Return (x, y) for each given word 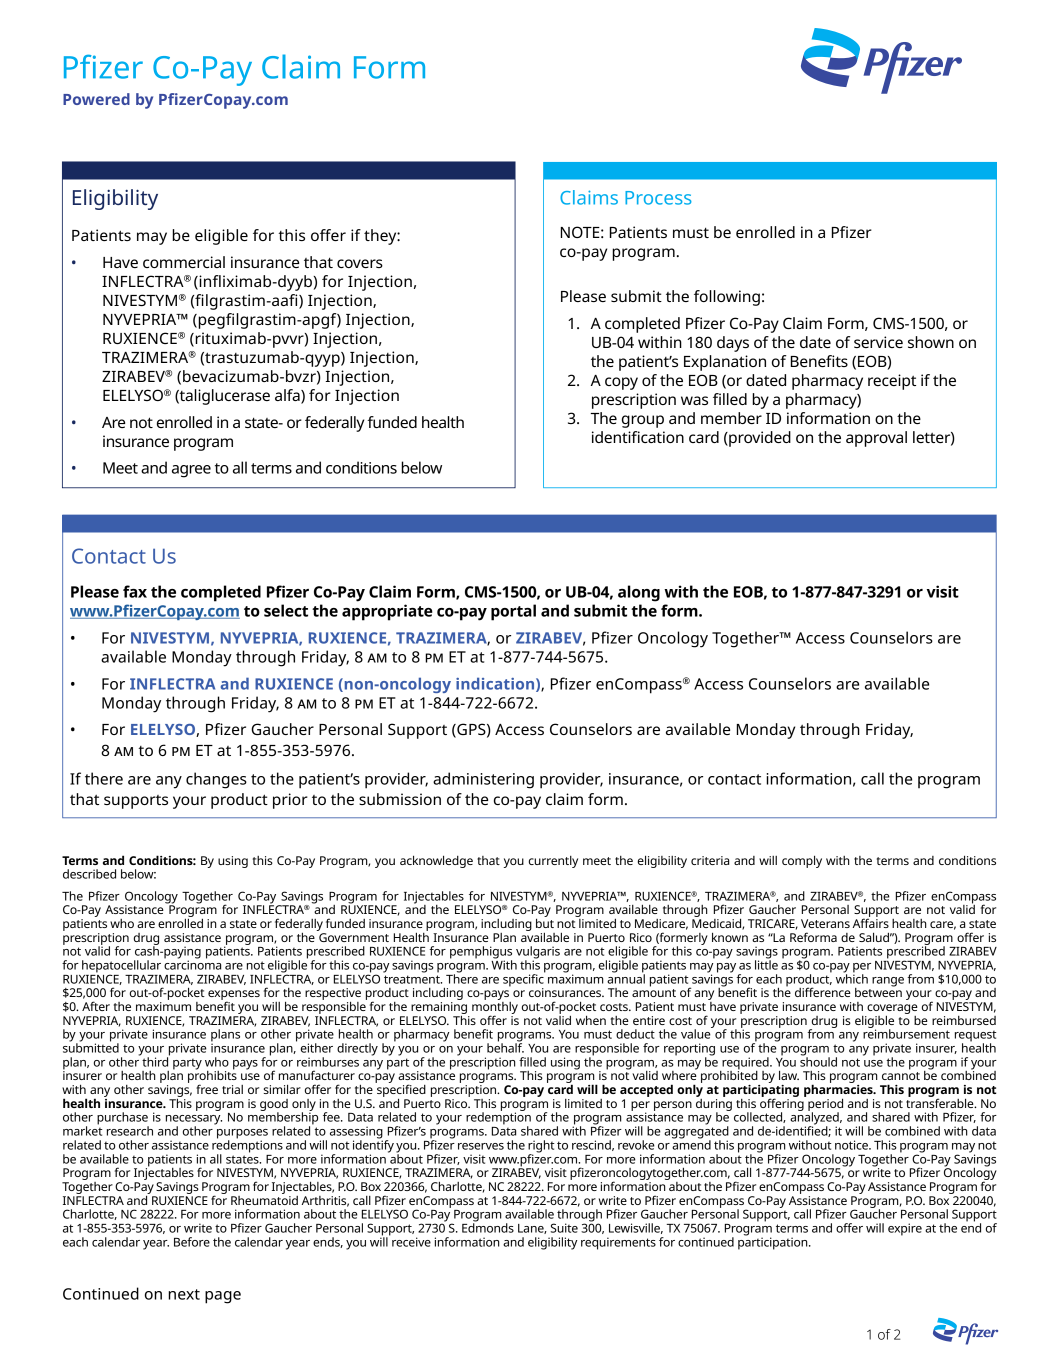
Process (658, 198)
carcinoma (192, 964)
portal (513, 612)
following (727, 298)
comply (802, 861)
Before (192, 1242)
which (852, 978)
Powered (96, 99)
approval (876, 439)
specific (524, 980)
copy (621, 383)
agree (191, 471)
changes (216, 780)
